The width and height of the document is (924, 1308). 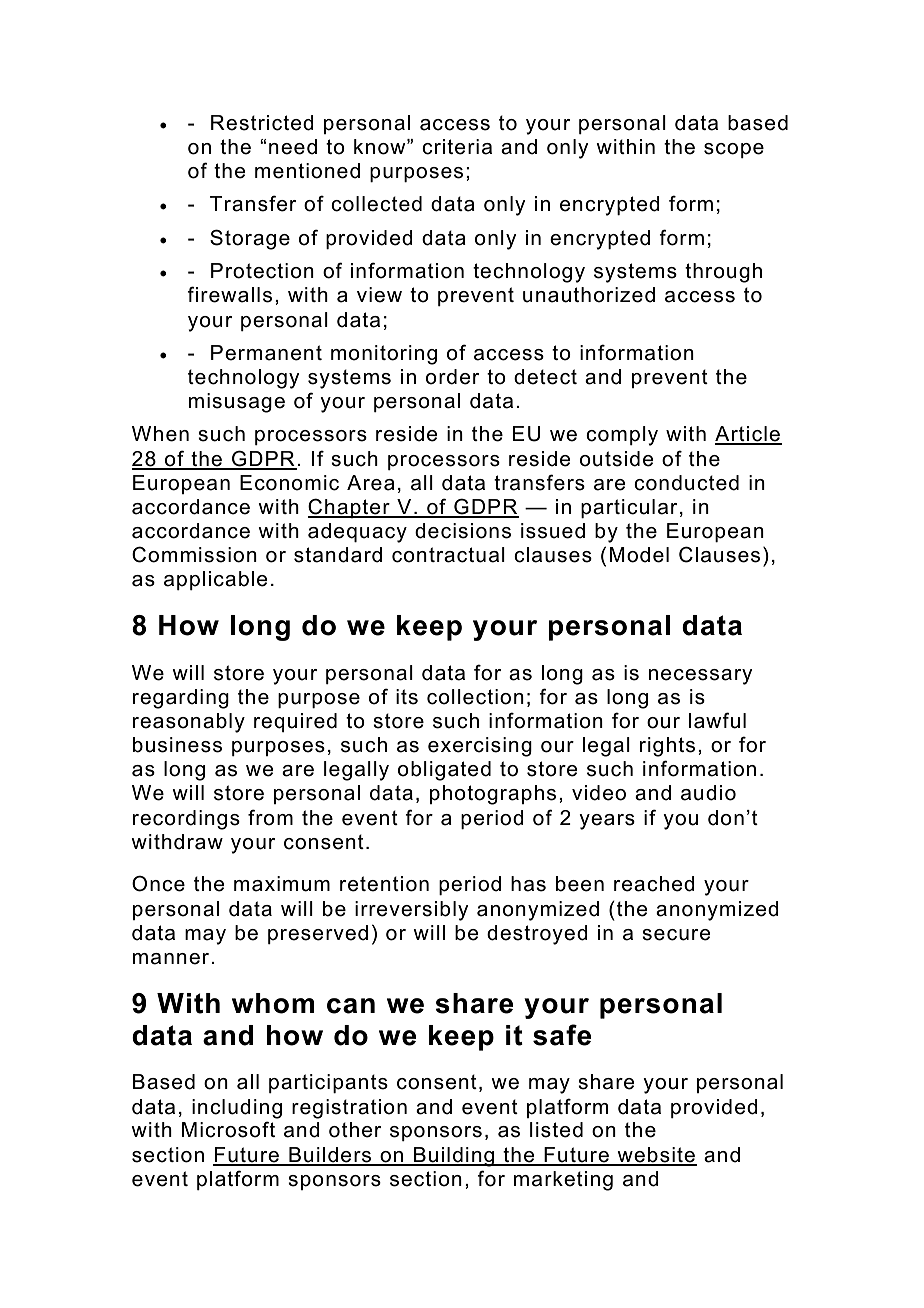 What do you see at coordinates (563, 1181) in the document?
I see `marketing` at bounding box center [563, 1181].
